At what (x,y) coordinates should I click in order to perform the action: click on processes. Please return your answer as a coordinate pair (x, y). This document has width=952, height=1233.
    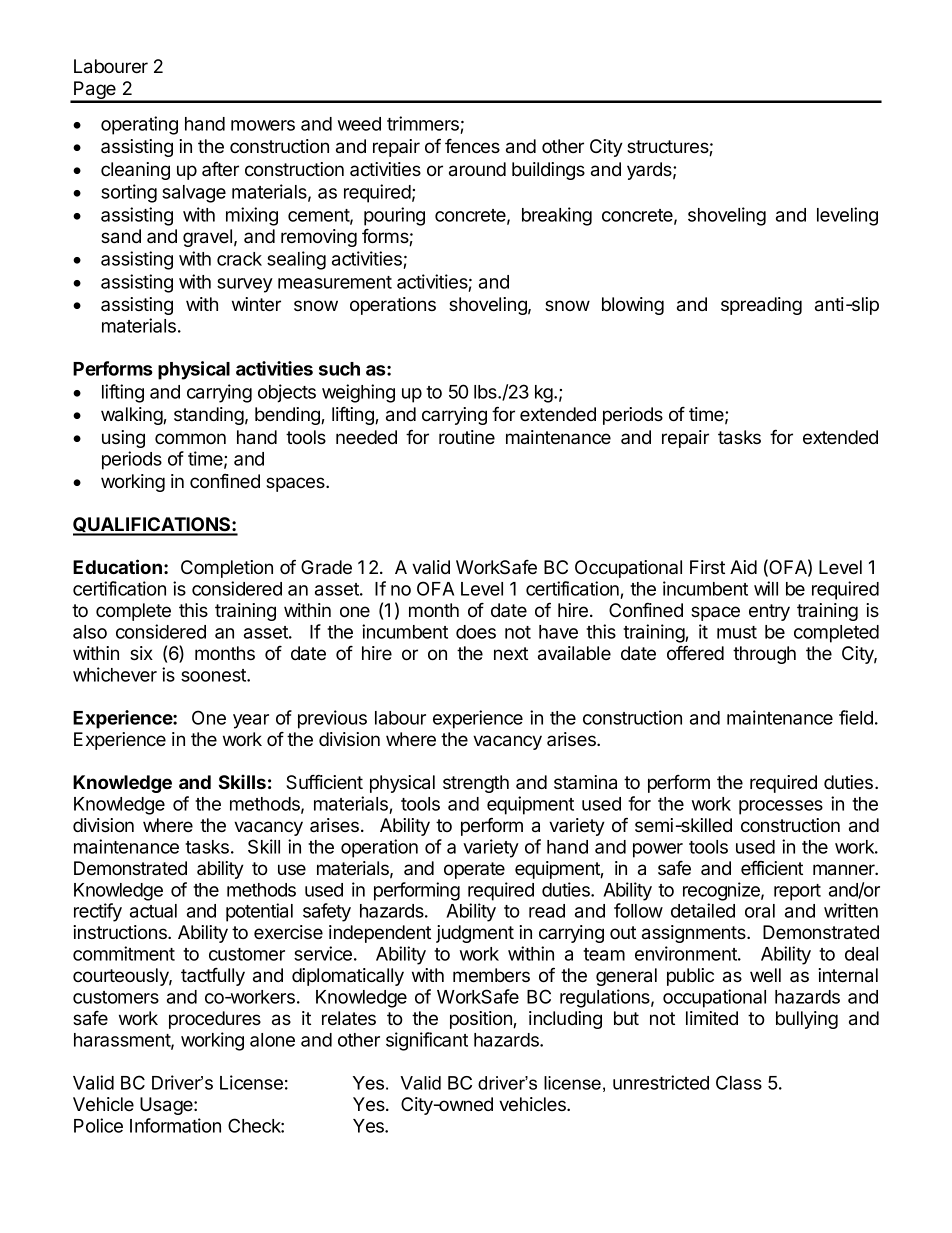
    Looking at the image, I should click on (781, 807).
